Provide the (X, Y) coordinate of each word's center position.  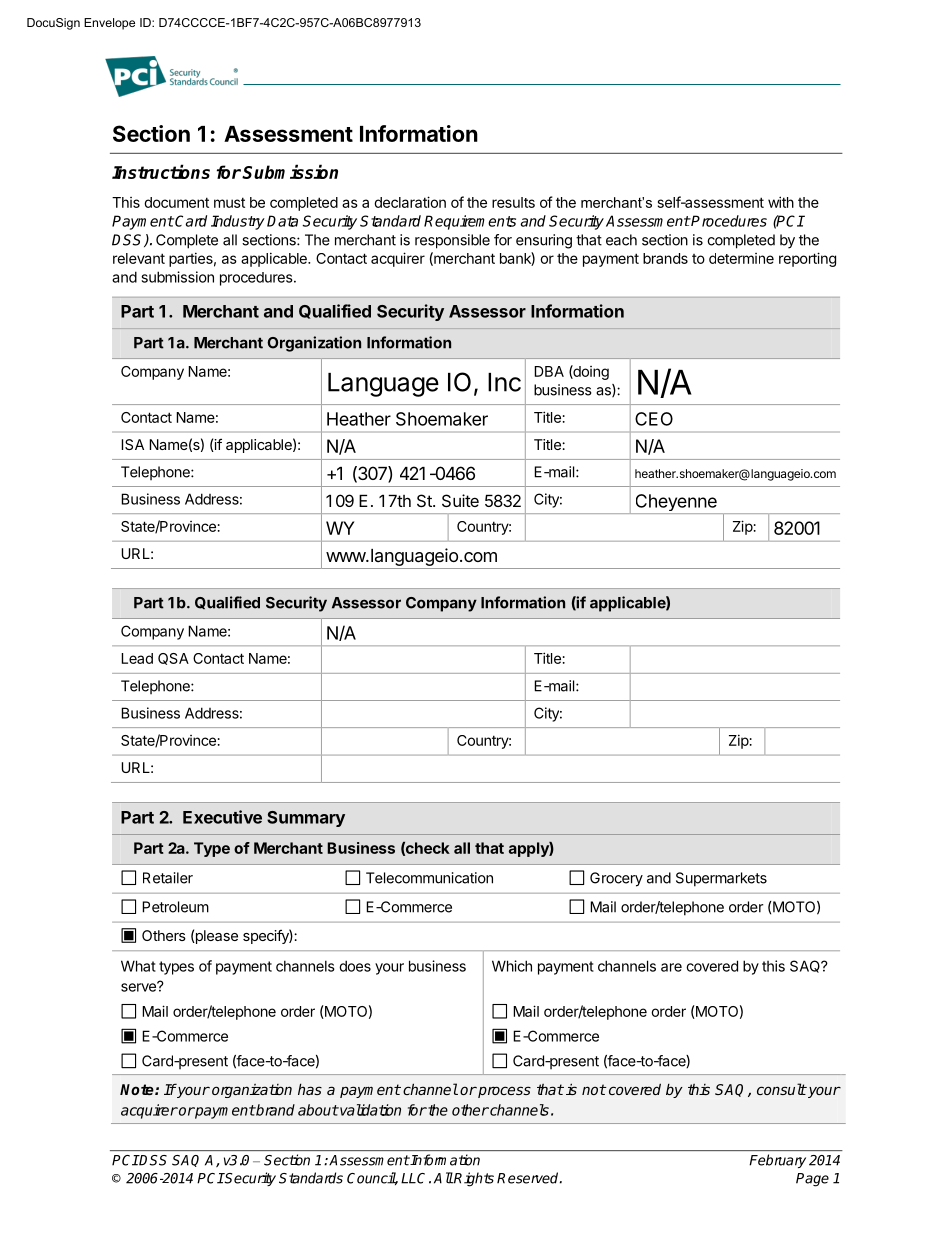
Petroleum (175, 907)
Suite (460, 500)
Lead (137, 658)
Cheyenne (676, 504)
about (318, 1110)
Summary (306, 819)
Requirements (470, 222)
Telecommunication (429, 878)
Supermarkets (721, 879)
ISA (132, 444)
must (229, 202)
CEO (654, 419)
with (781, 202)
